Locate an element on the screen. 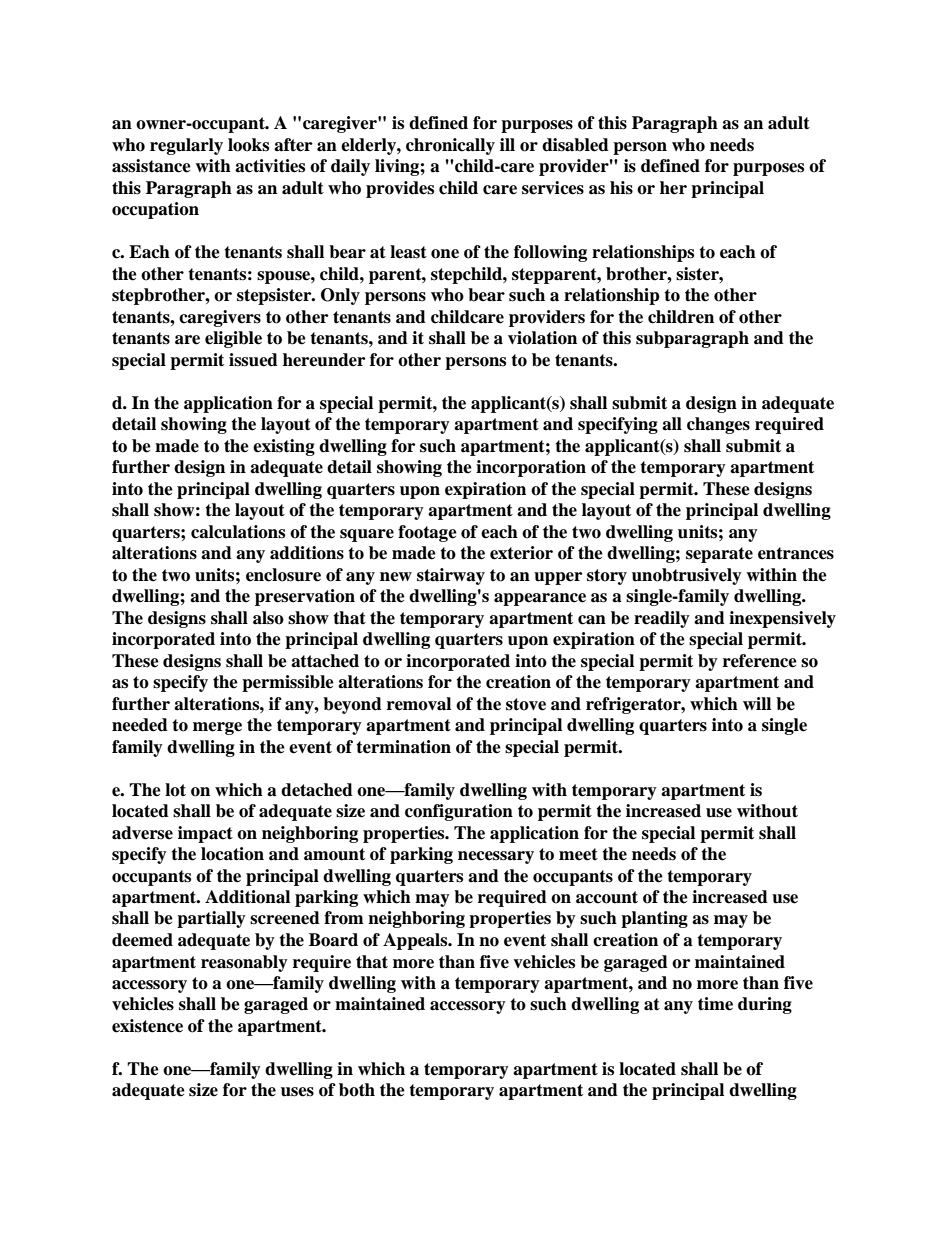 The height and width of the screenshot is (1233, 952). also is located at coordinates (268, 618).
